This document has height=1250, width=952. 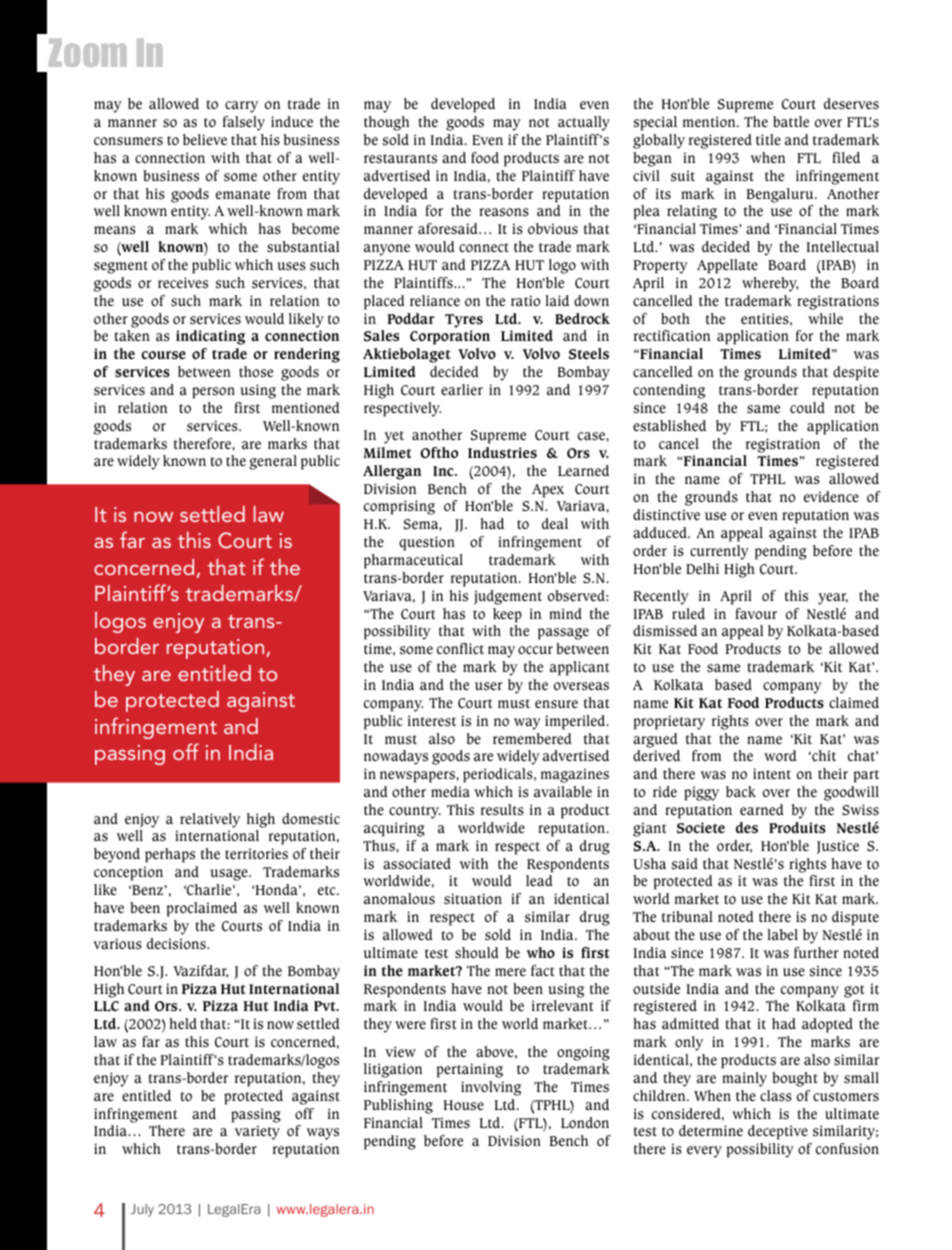 What do you see at coordinates (142, 1210) in the document?
I see `July` at bounding box center [142, 1210].
